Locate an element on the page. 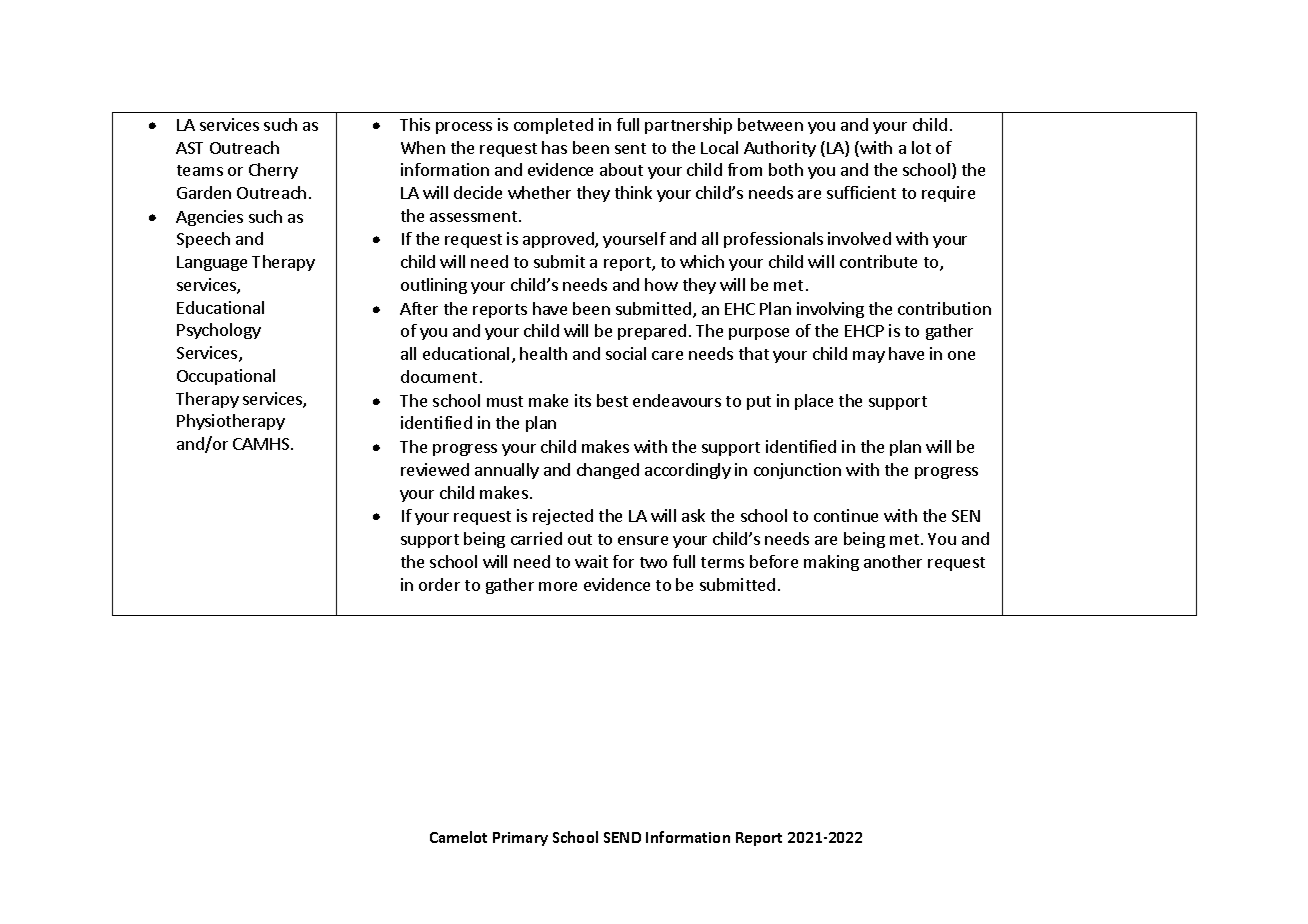  conjunction is located at coordinates (797, 471).
